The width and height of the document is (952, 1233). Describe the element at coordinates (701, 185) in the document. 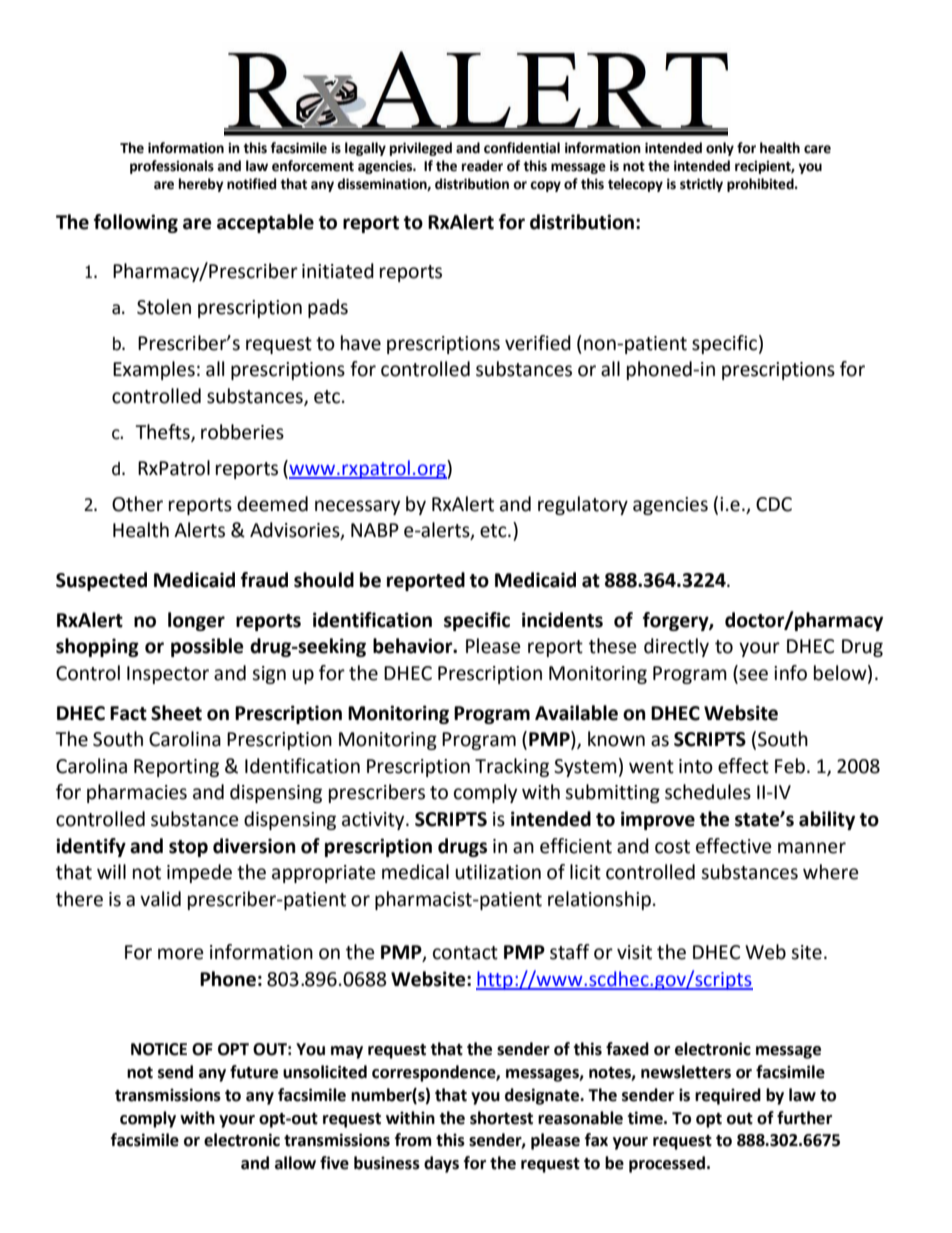

I see `strictly` at that location.
